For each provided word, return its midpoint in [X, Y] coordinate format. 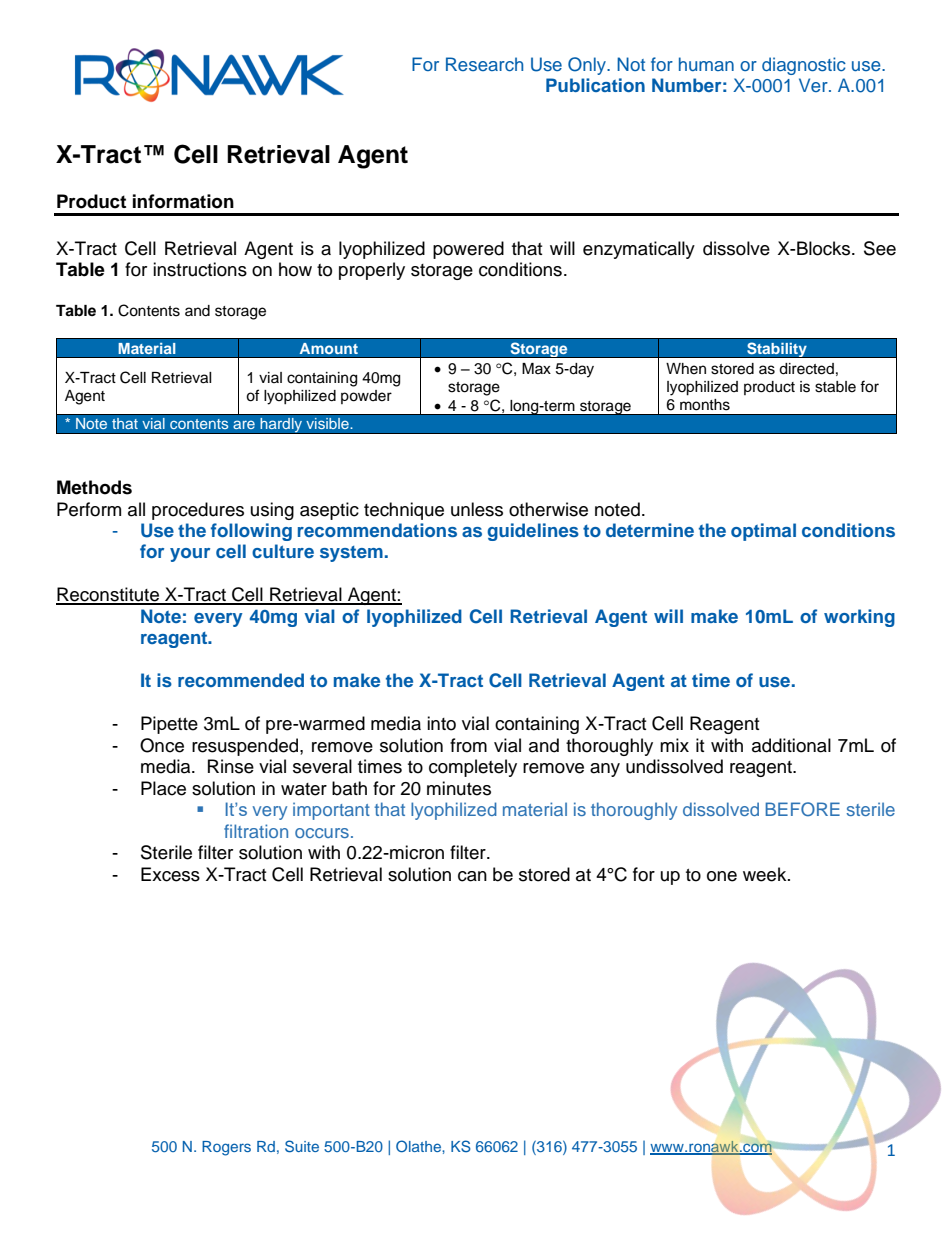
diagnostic [804, 66]
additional [791, 745]
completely [473, 768]
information [183, 201]
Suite [302, 1146]
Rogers [226, 1148]
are [244, 424]
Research [484, 64]
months [705, 405]
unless [477, 509]
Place [163, 788]
